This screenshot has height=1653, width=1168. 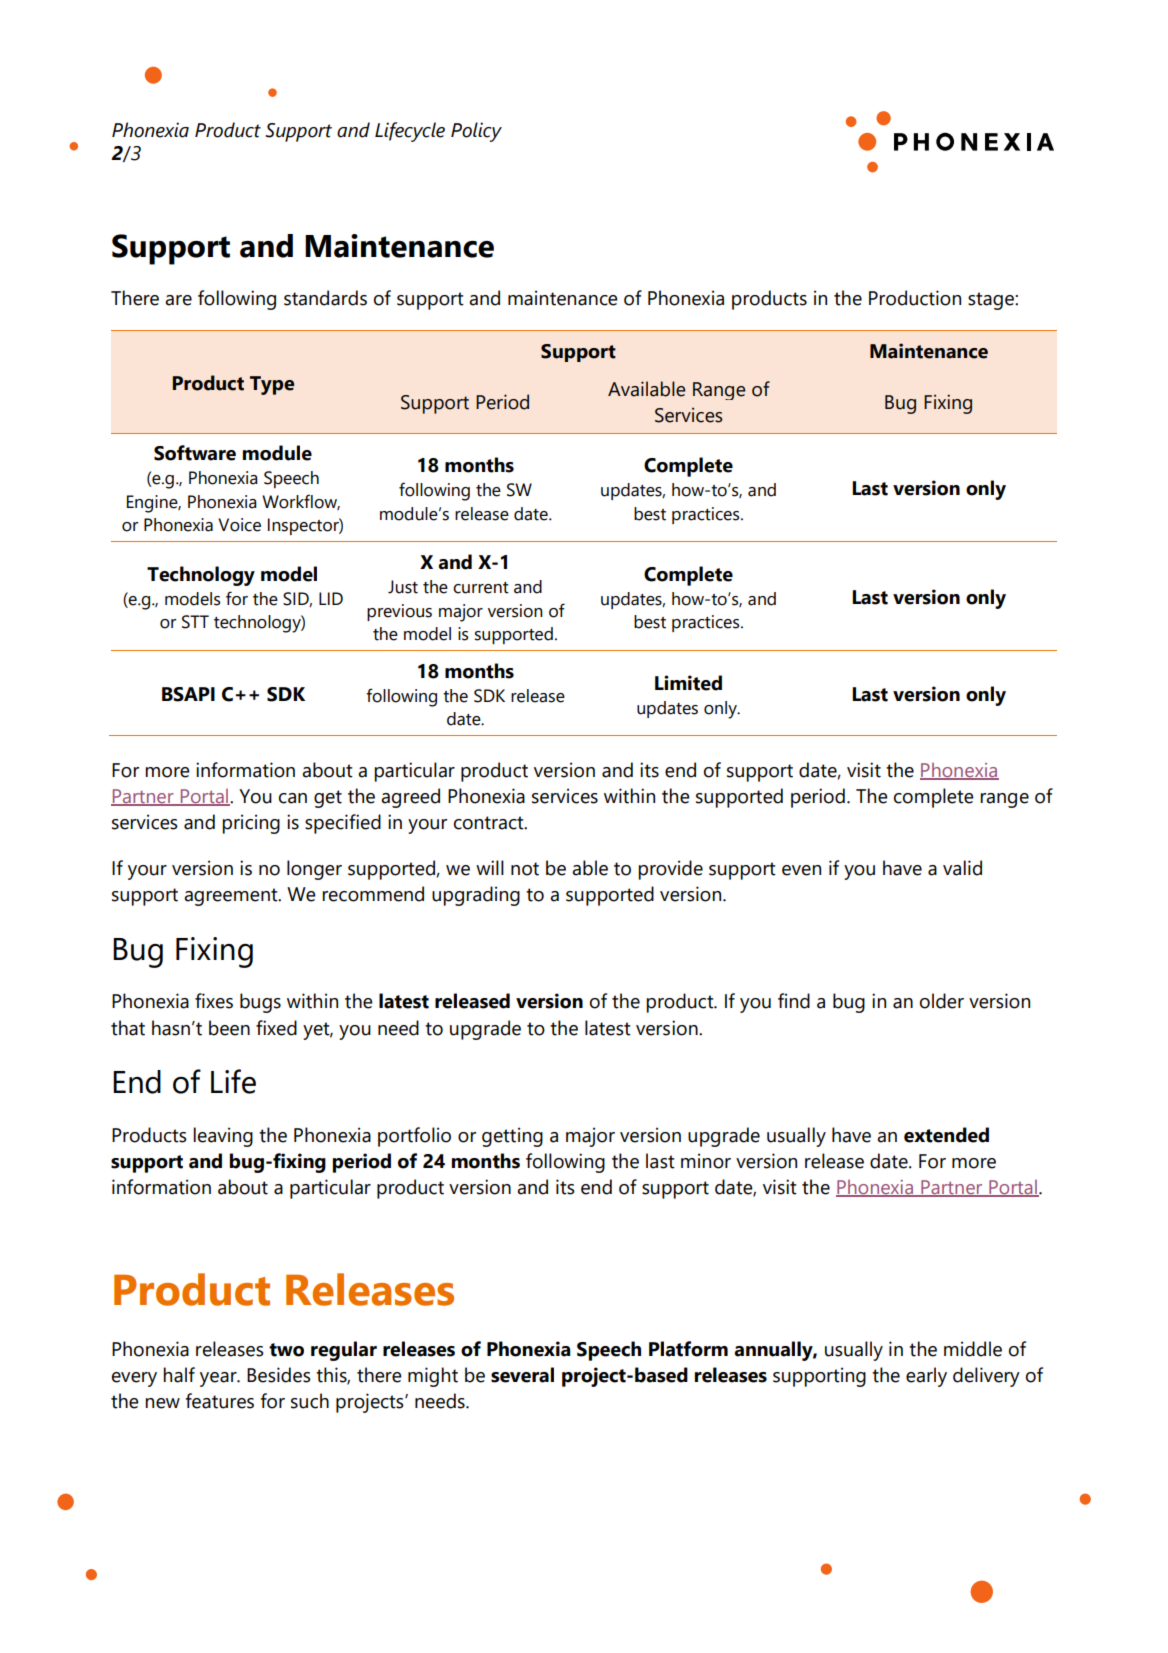 What do you see at coordinates (476, 896) in the screenshot?
I see `upgrading` at bounding box center [476, 896].
